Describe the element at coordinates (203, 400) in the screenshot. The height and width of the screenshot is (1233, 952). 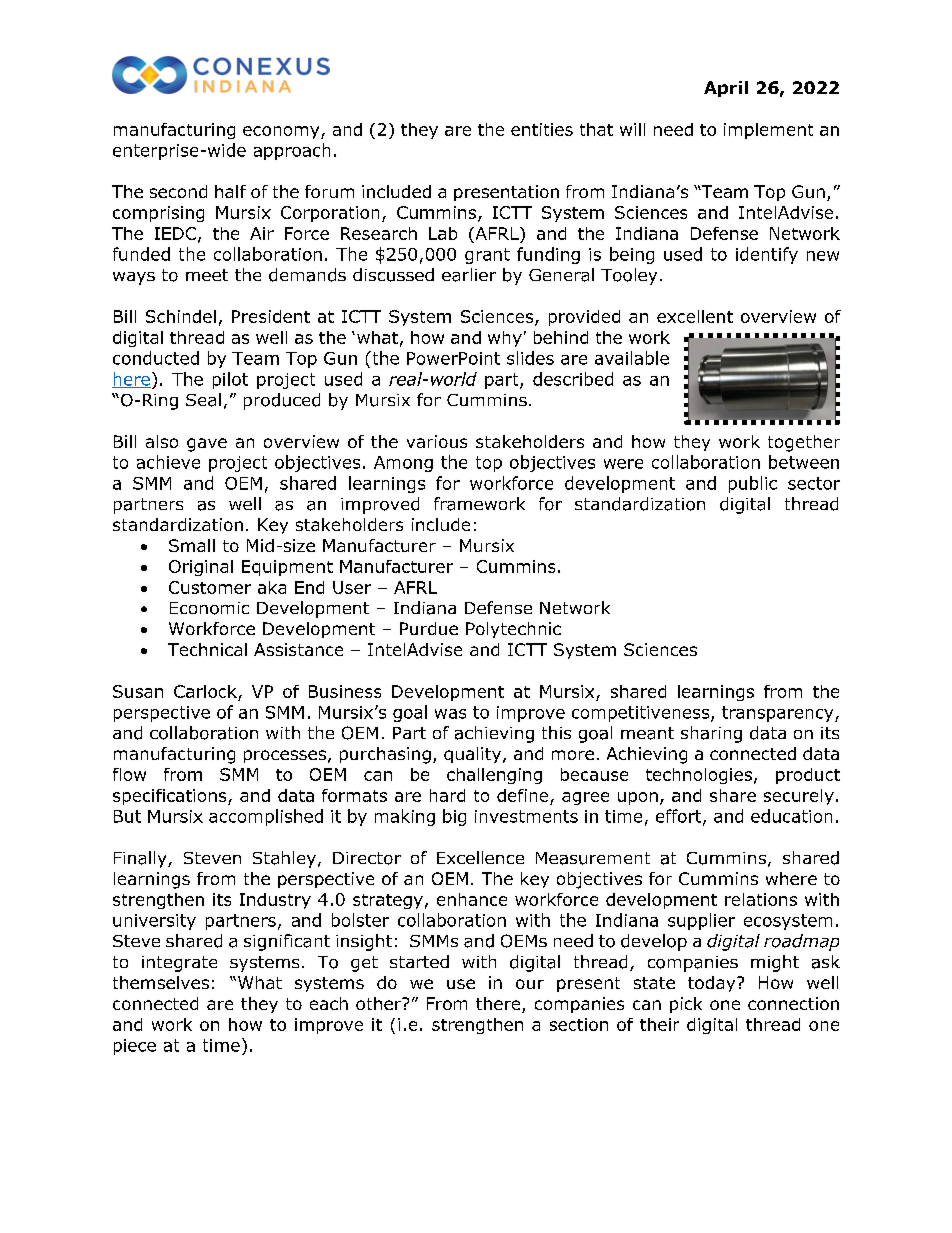
I see `Seal` at that location.
